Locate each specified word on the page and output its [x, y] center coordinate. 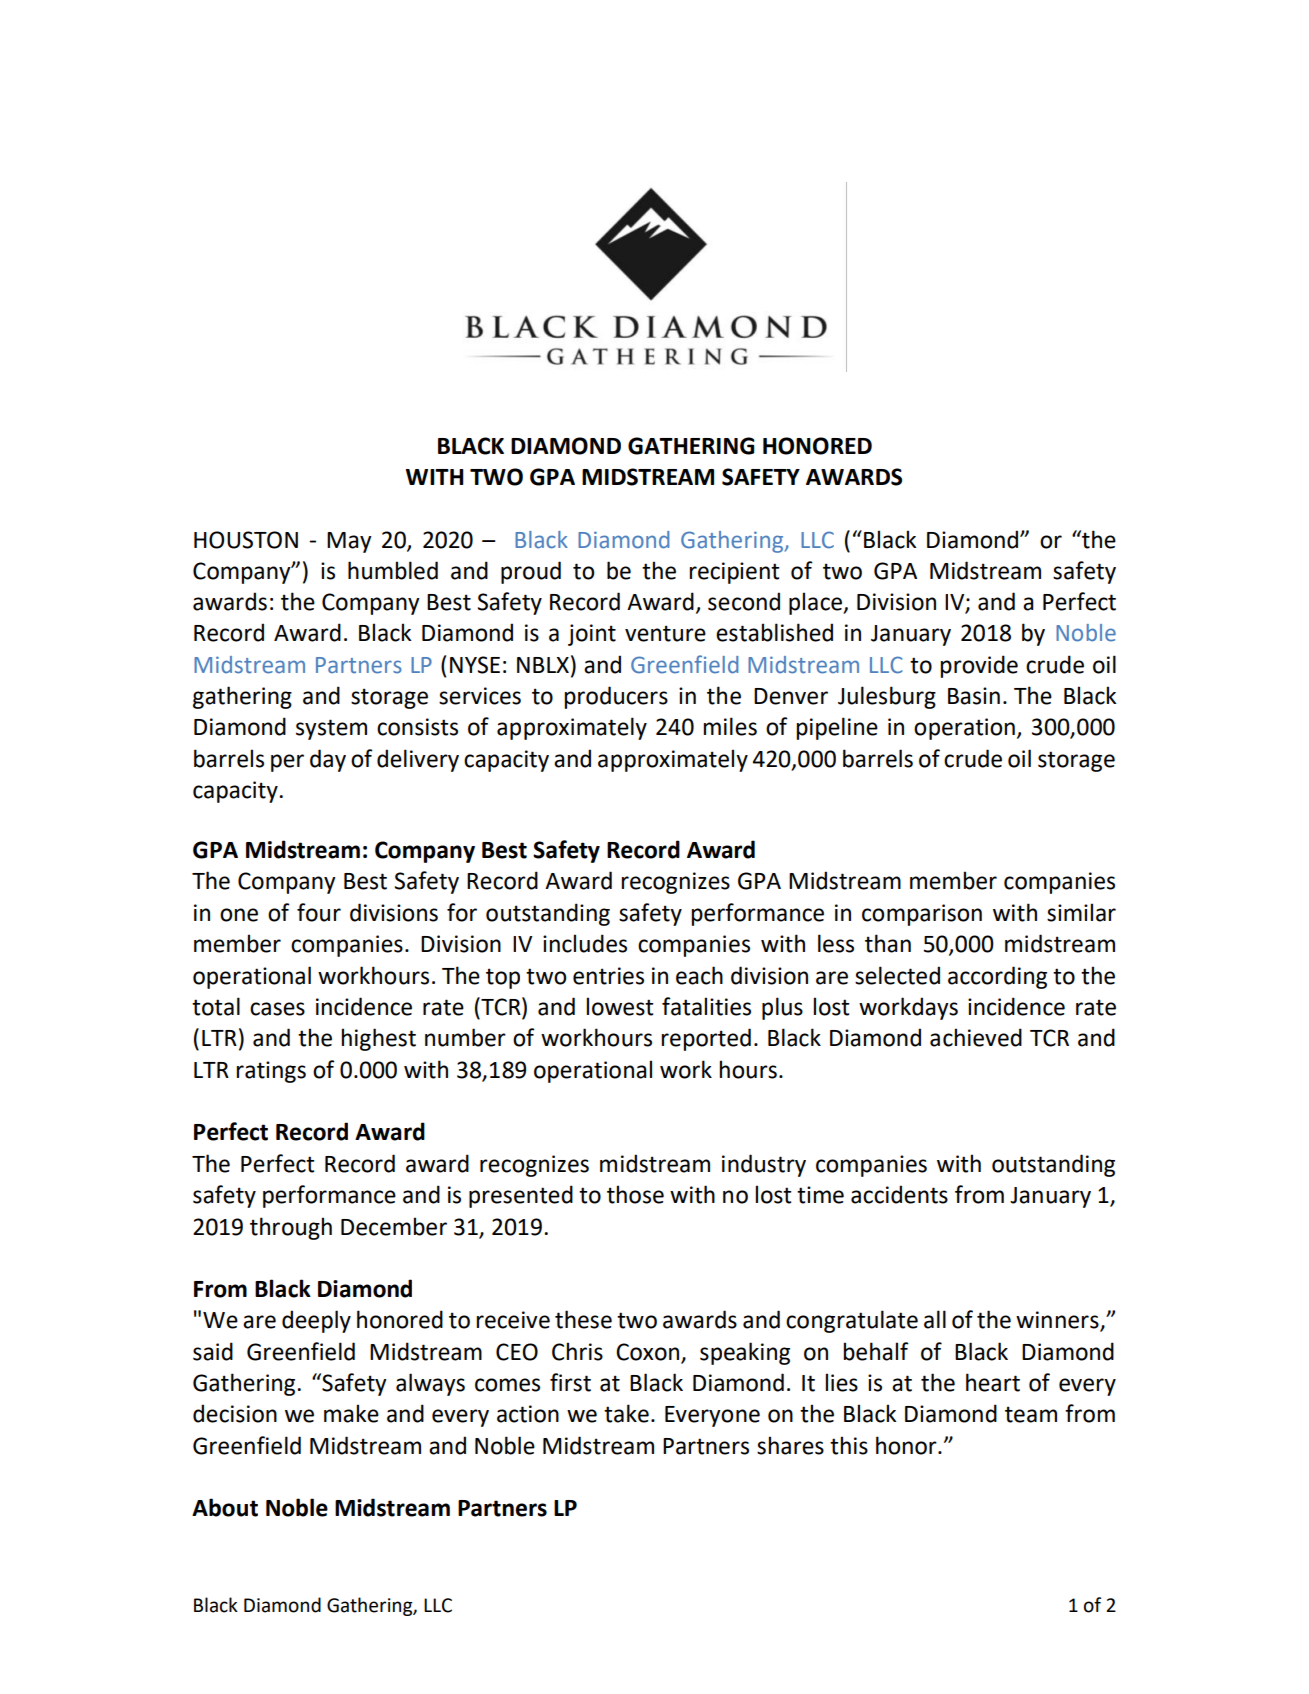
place [817, 603]
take [626, 1413]
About [225, 1507]
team [1031, 1414]
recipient [734, 573]
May [349, 542]
